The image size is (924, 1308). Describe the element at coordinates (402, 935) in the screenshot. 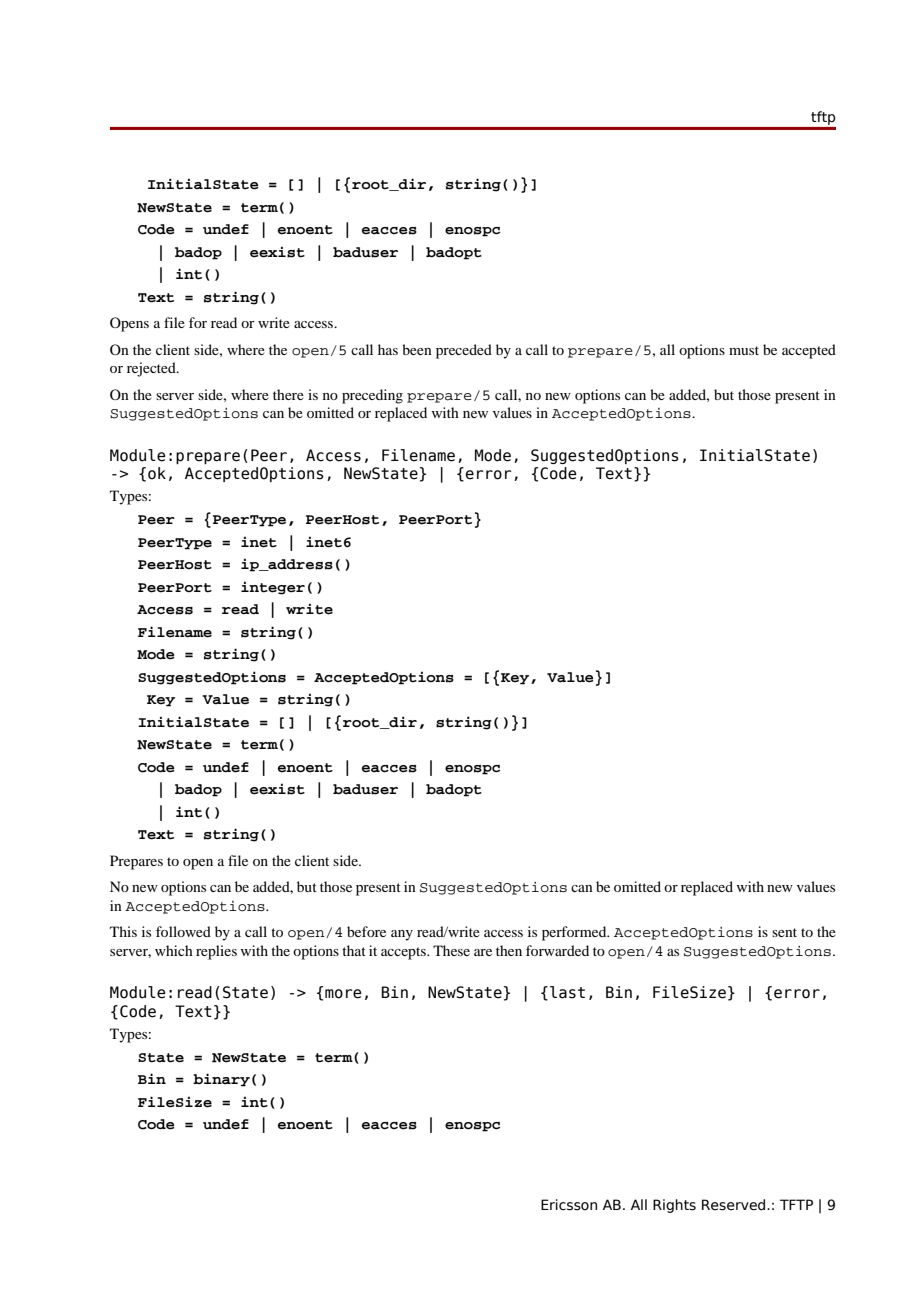

I see `any` at that location.
